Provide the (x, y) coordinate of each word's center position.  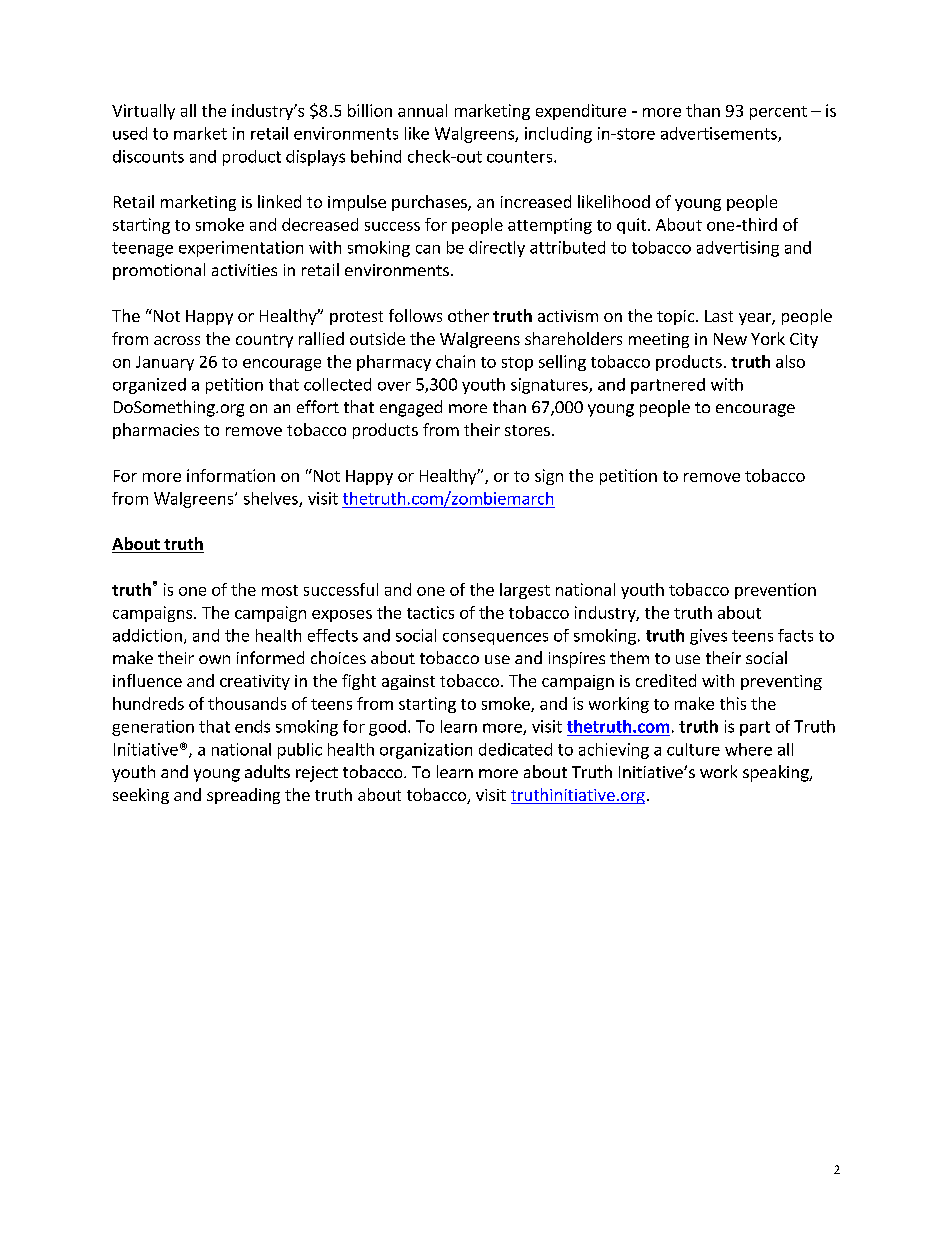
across (177, 340)
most (280, 590)
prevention (775, 591)
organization (426, 751)
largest (525, 591)
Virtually (143, 112)
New (730, 339)
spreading (243, 796)
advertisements (720, 134)
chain (455, 361)
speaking (777, 773)
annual (422, 110)
